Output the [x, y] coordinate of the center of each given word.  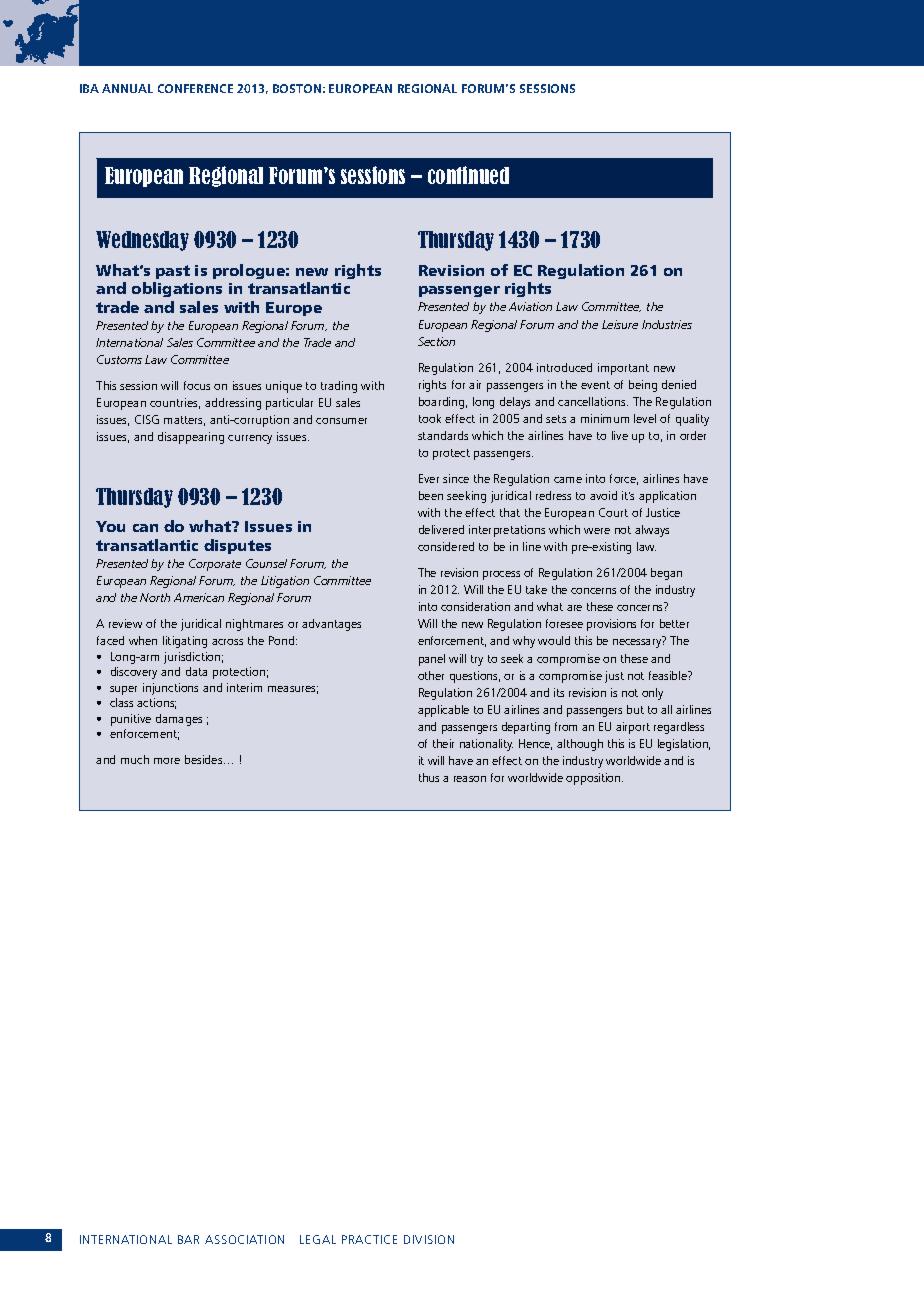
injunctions [170, 689]
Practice [369, 1239]
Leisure [620, 324]
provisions [611, 625]
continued [468, 175]
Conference [195, 88]
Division [429, 1239]
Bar [188, 1239]
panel [432, 660]
